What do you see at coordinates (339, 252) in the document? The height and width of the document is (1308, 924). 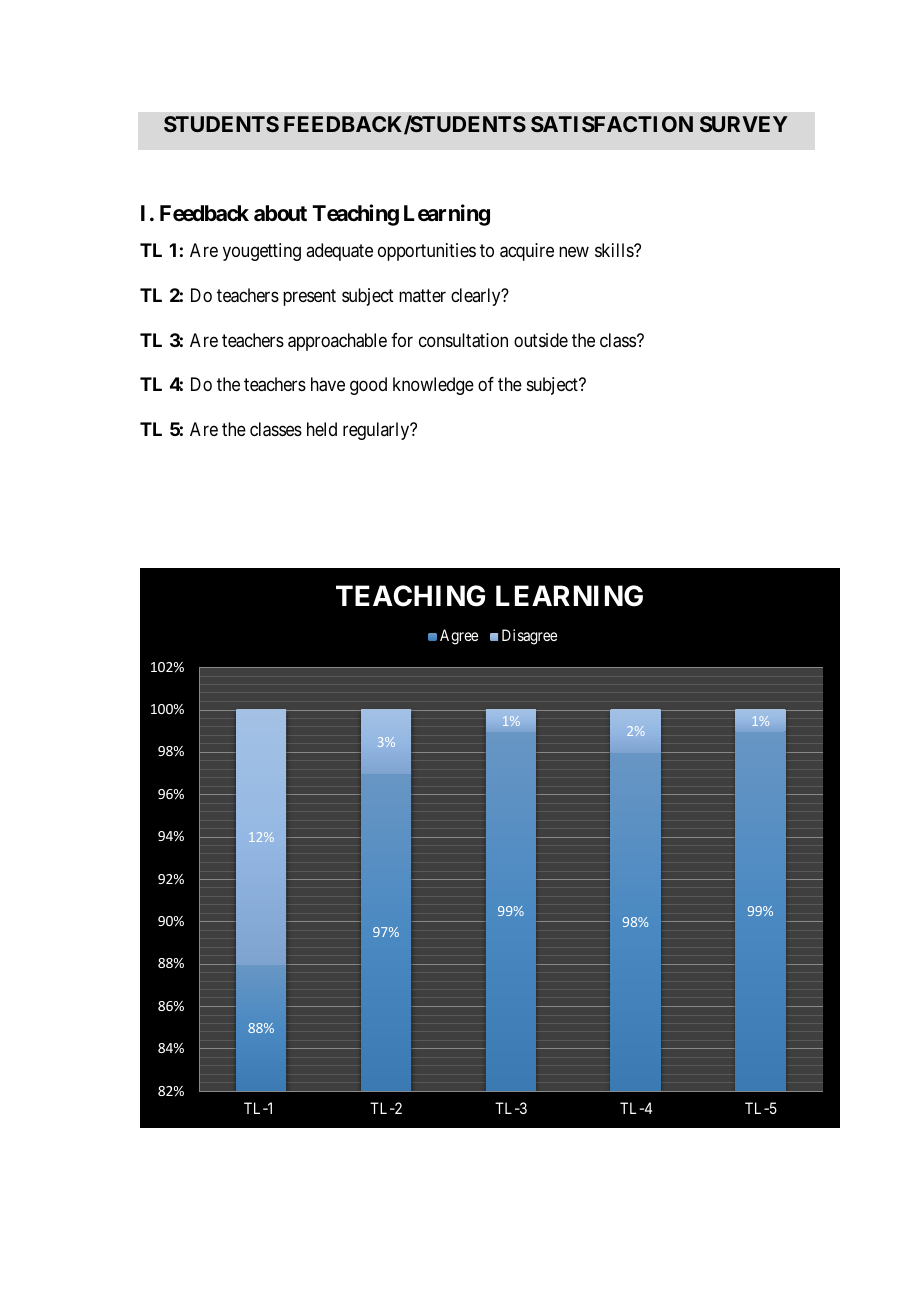 I see `adequate` at bounding box center [339, 252].
